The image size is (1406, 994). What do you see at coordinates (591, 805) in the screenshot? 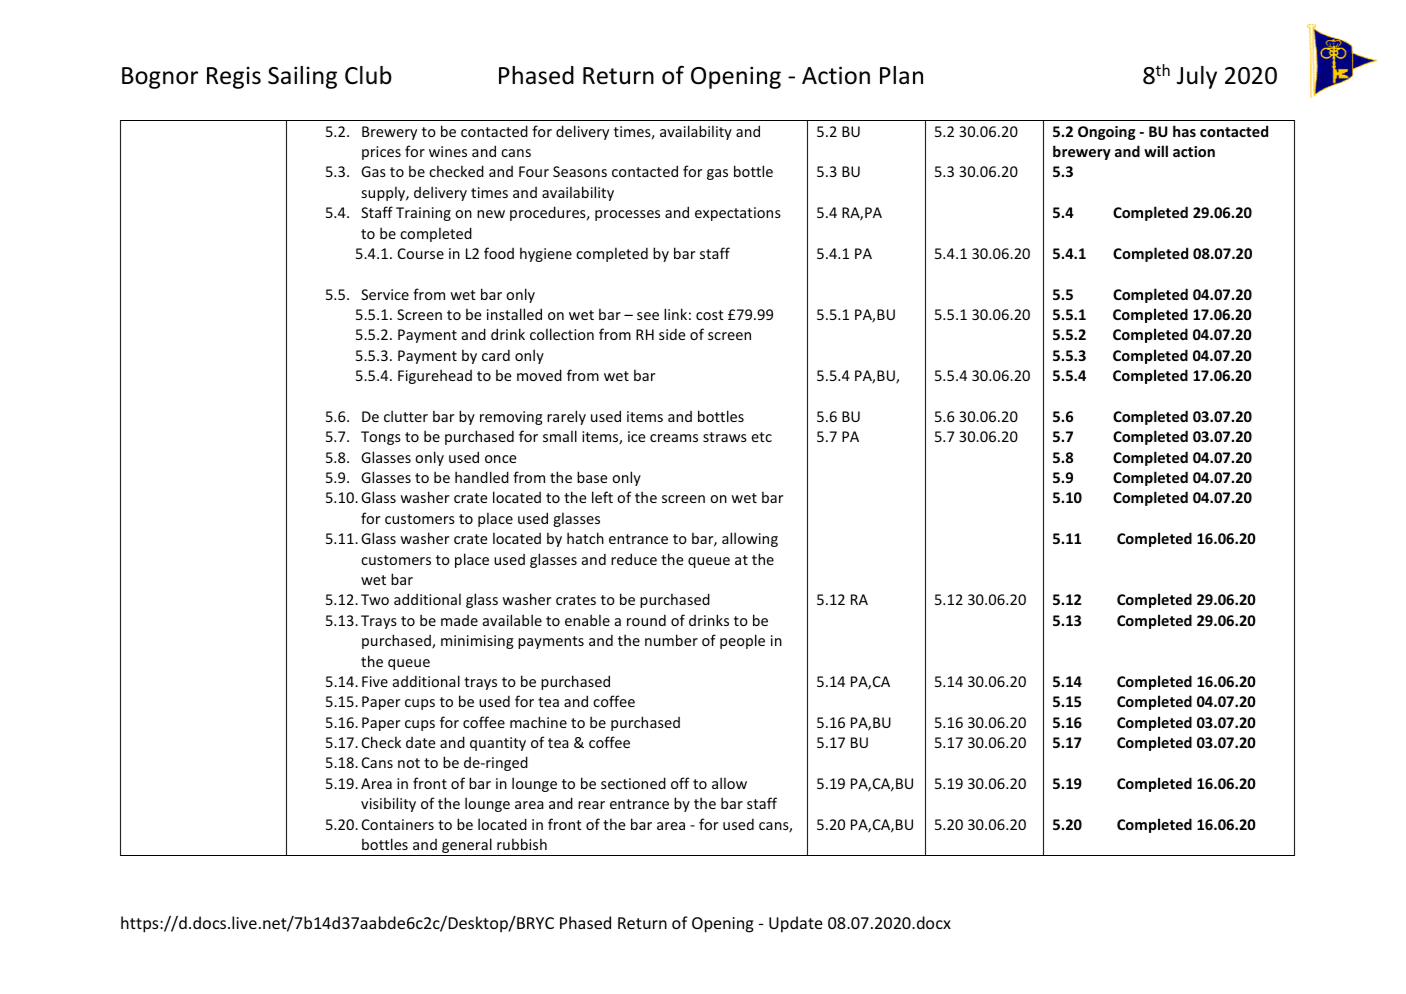
I see `rear` at bounding box center [591, 805].
